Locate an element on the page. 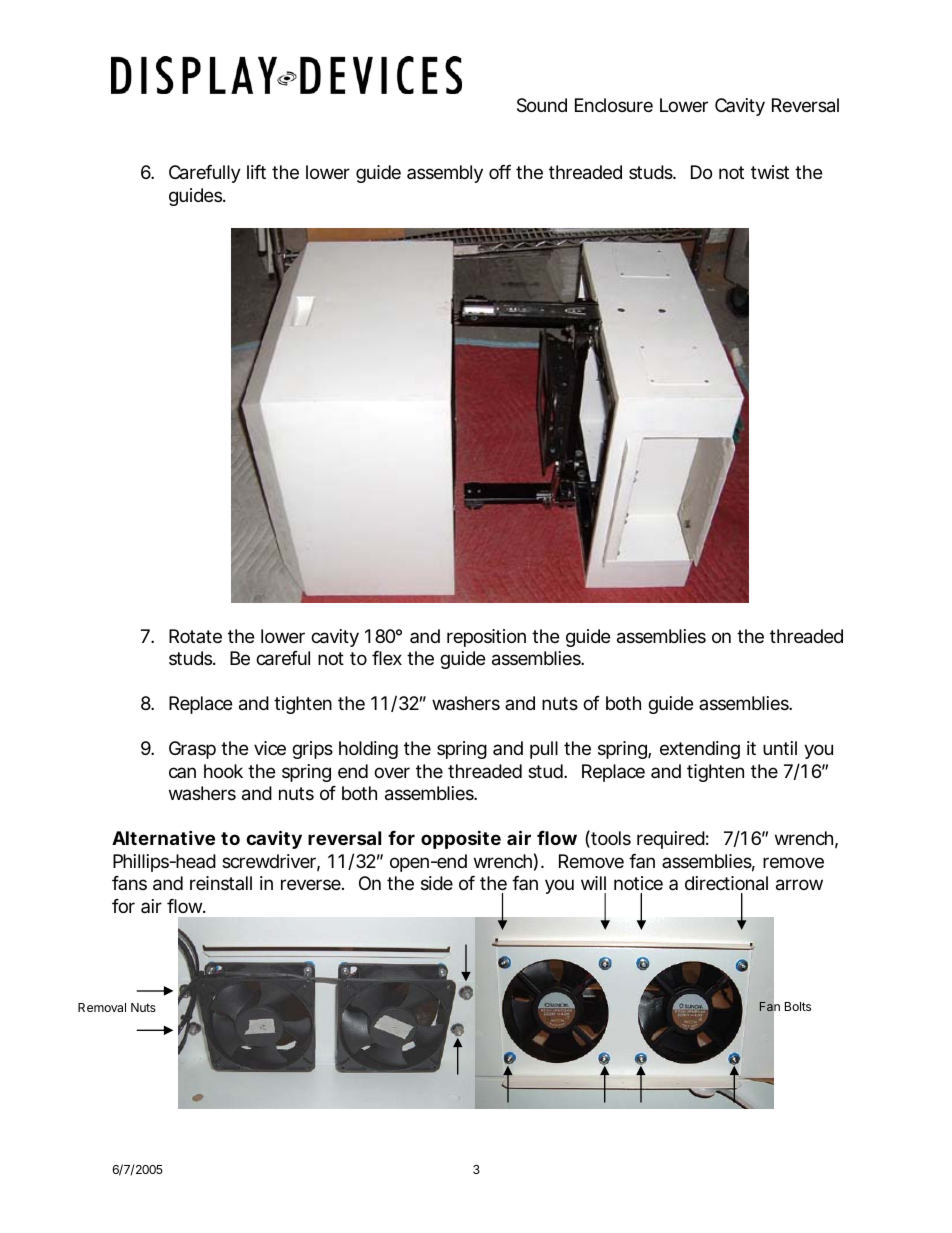 The width and height of the page is (952, 1233). side is located at coordinates (437, 883).
